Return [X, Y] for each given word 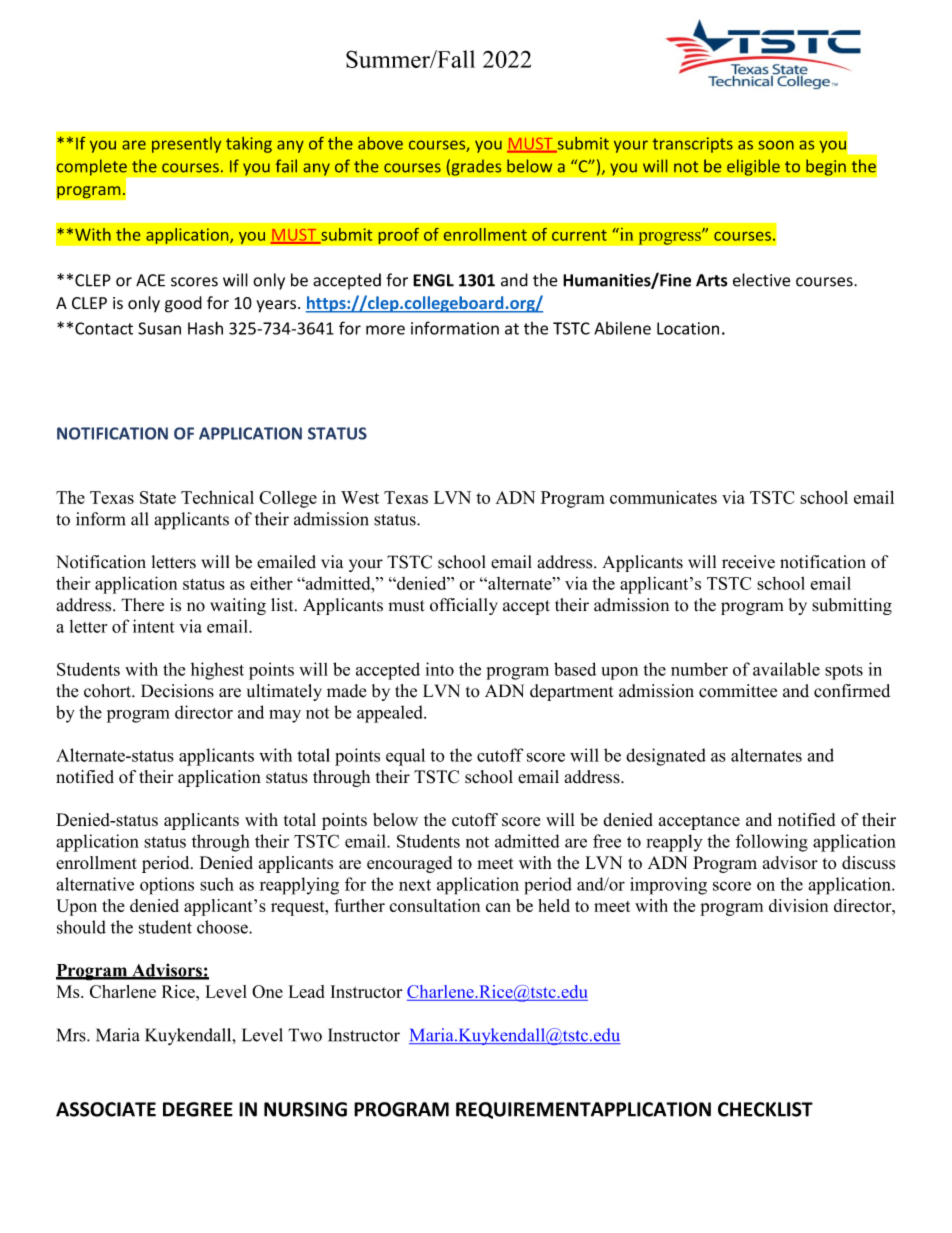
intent [154, 626]
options [167, 886]
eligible [753, 167]
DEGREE [198, 1109]
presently [186, 145]
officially [464, 606]
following [772, 843]
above [380, 143]
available [786, 669]
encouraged [409, 864]
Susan [159, 328]
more [385, 330]
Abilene [622, 328]
